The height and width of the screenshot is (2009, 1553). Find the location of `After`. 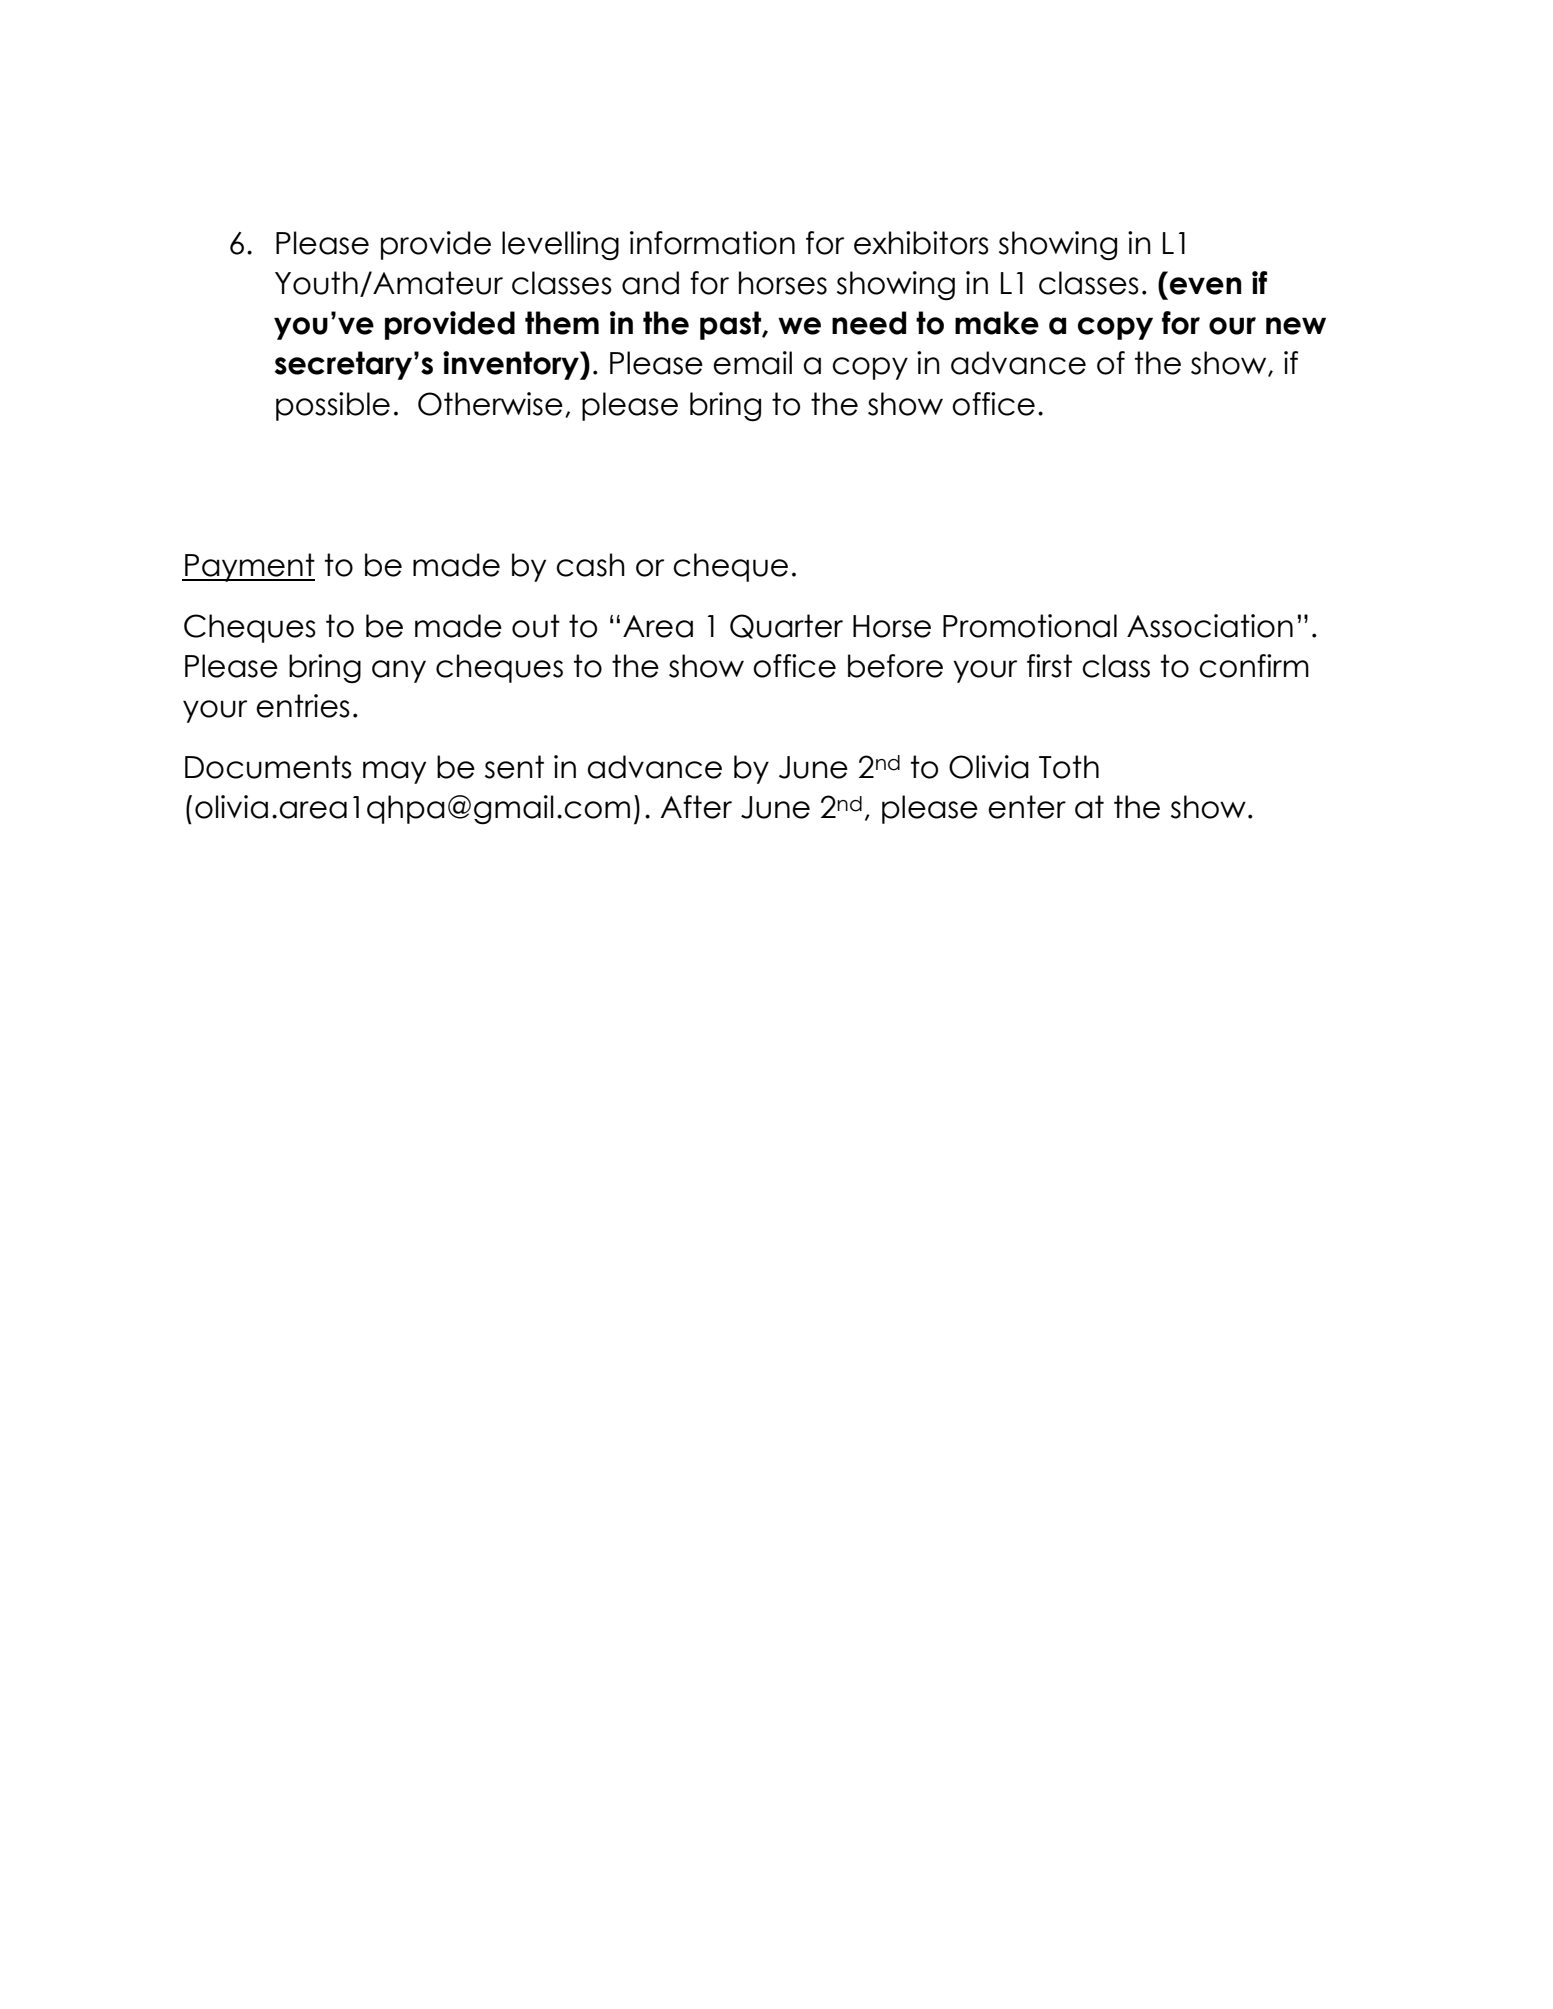

After is located at coordinates (696, 807).
